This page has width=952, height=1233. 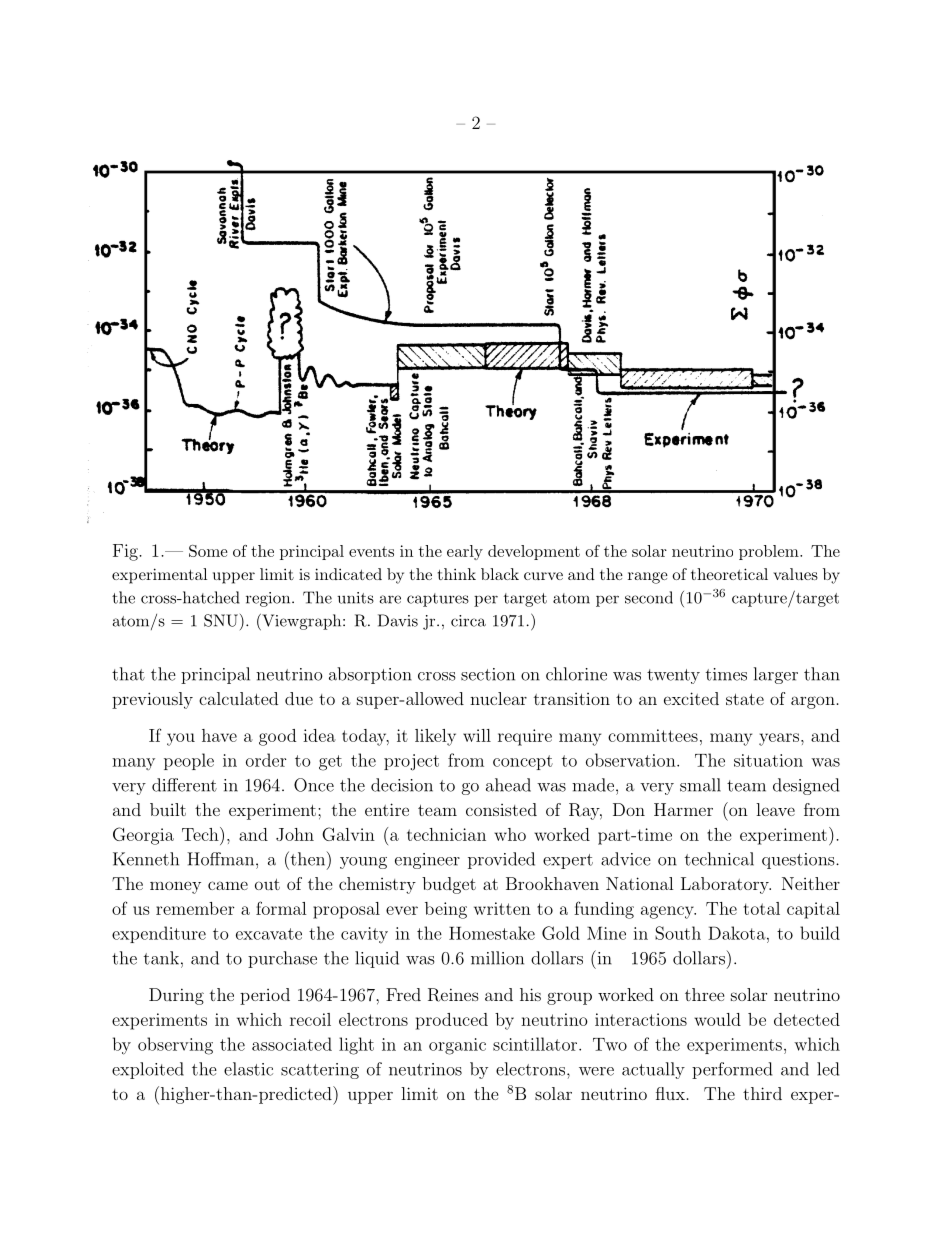 What do you see at coordinates (457, 574) in the page?
I see `think` at bounding box center [457, 574].
